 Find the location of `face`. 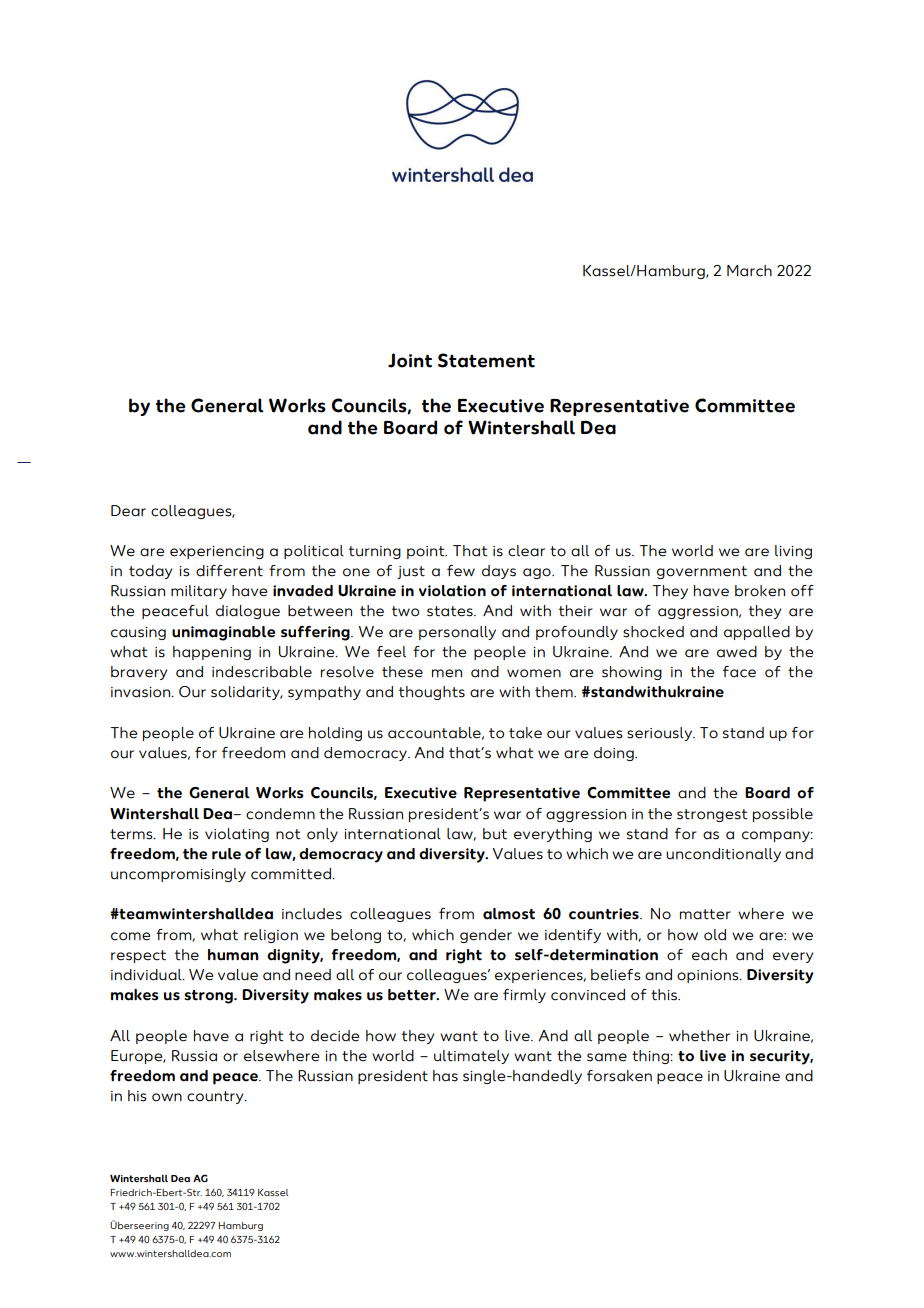

face is located at coordinates (739, 672).
